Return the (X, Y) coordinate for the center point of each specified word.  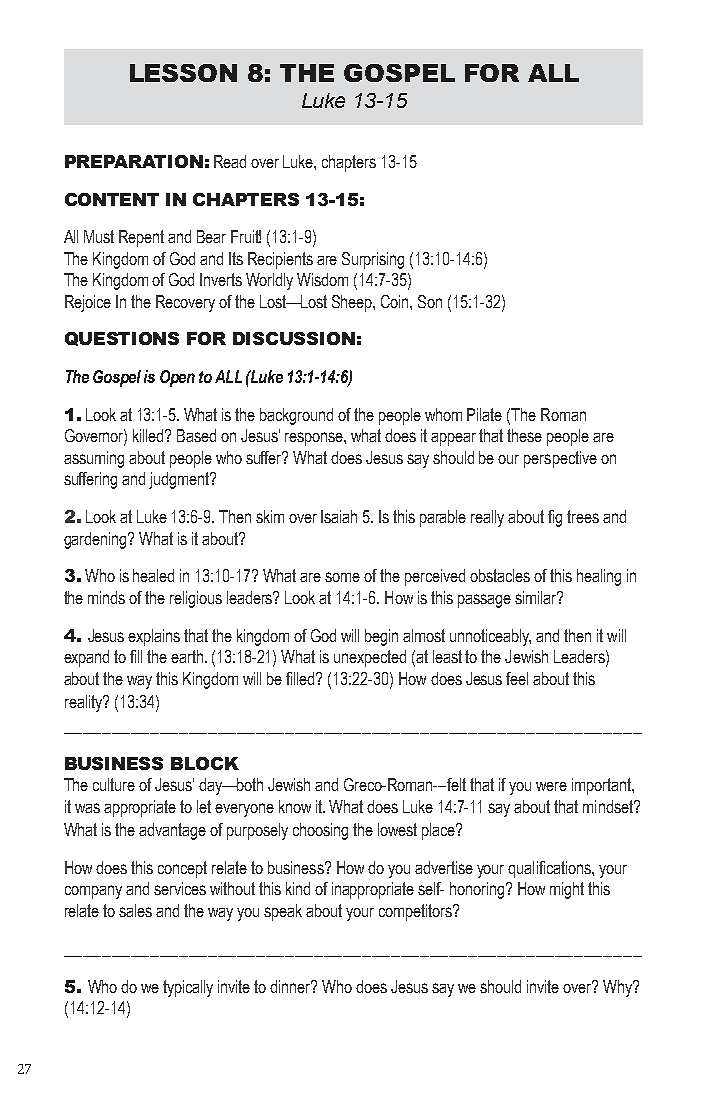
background (296, 416)
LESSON (183, 73)
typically (188, 988)
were (551, 786)
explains (154, 637)
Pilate (484, 414)
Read (230, 161)
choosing (320, 831)
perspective (560, 459)
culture (114, 784)
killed (150, 435)
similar (537, 597)
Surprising (373, 260)
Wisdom (322, 279)
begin (381, 637)
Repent (141, 238)
